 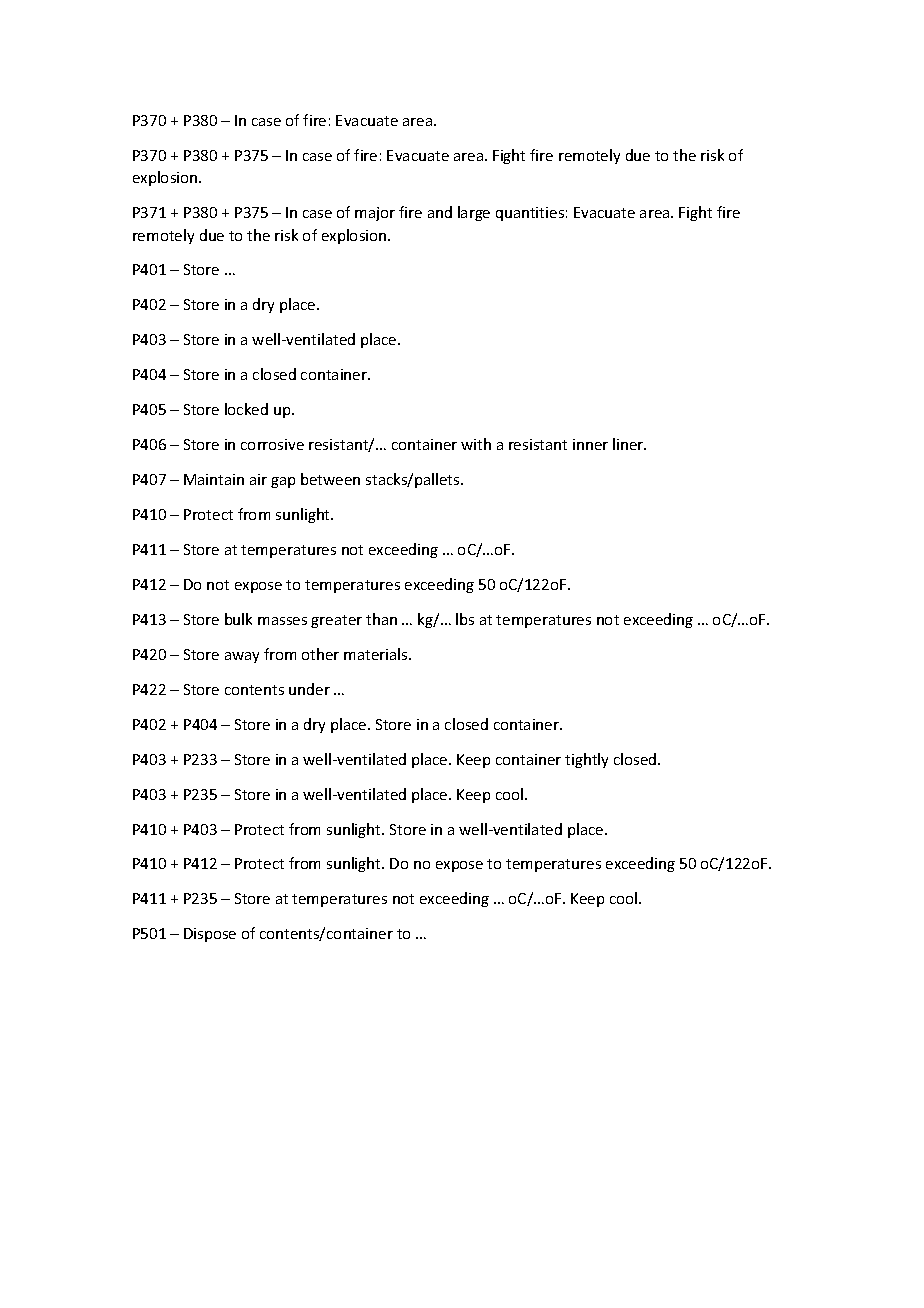 I want to click on than, so click(x=381, y=619).
